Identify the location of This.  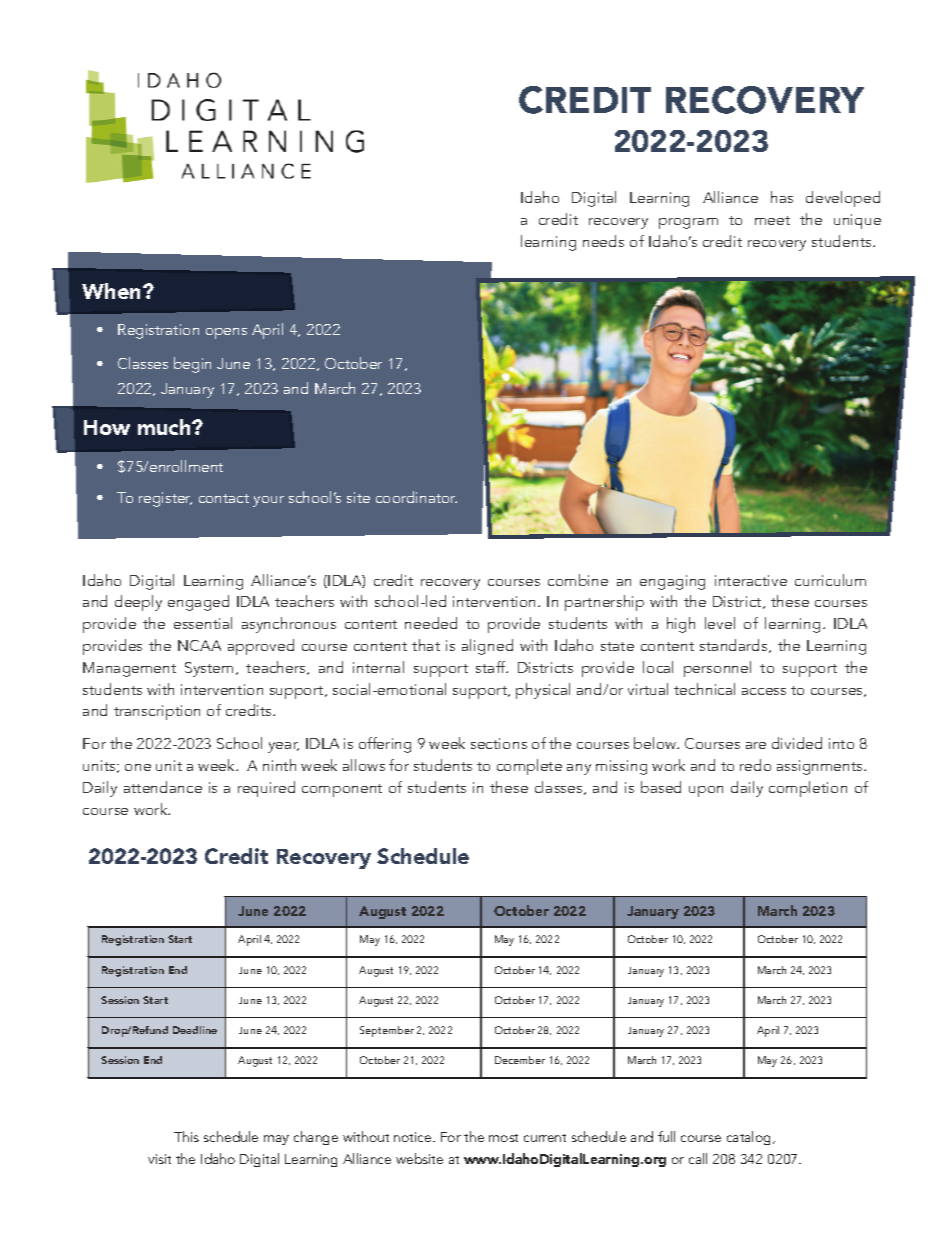
(186, 1136).
